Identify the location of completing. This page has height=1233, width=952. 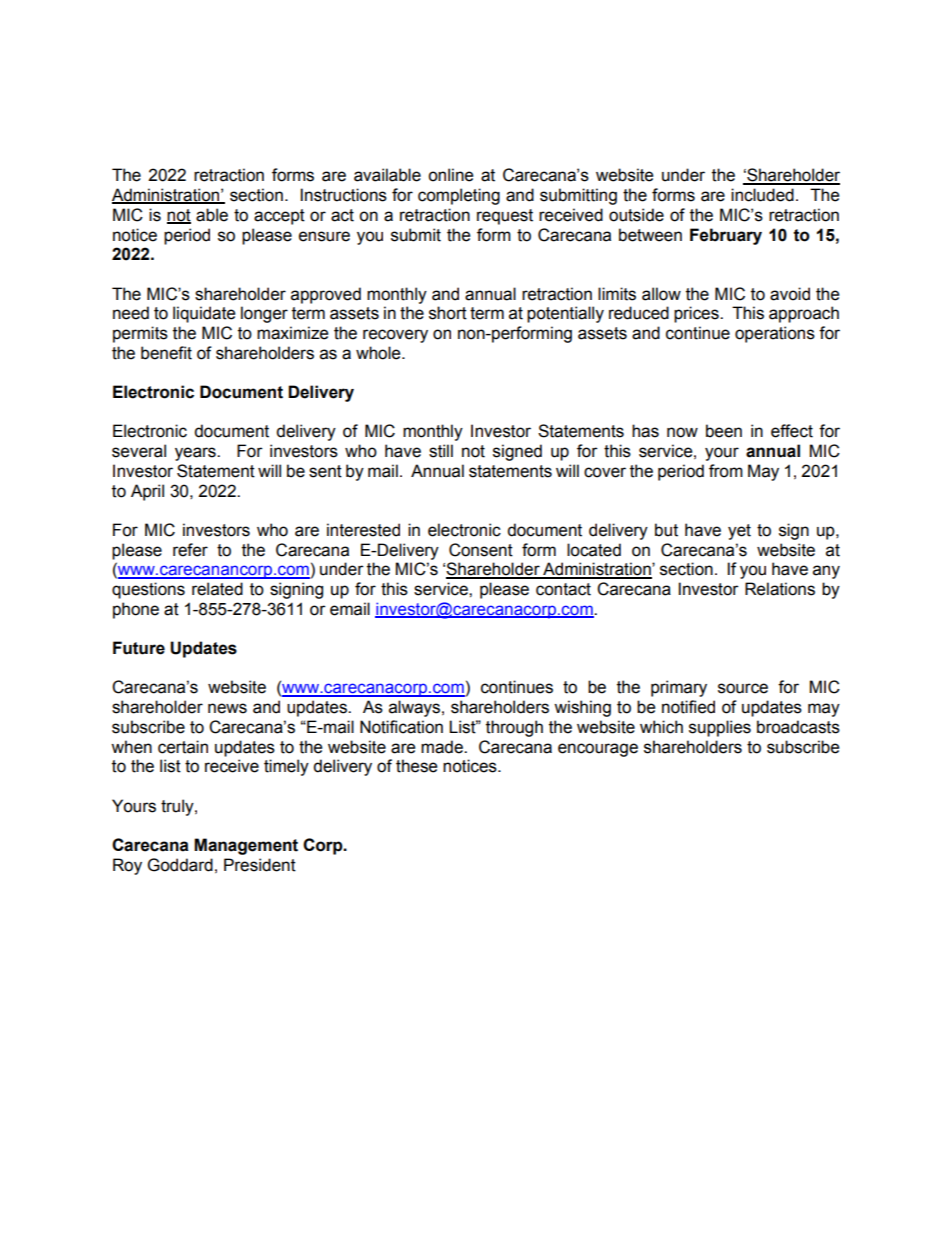
(459, 196).
